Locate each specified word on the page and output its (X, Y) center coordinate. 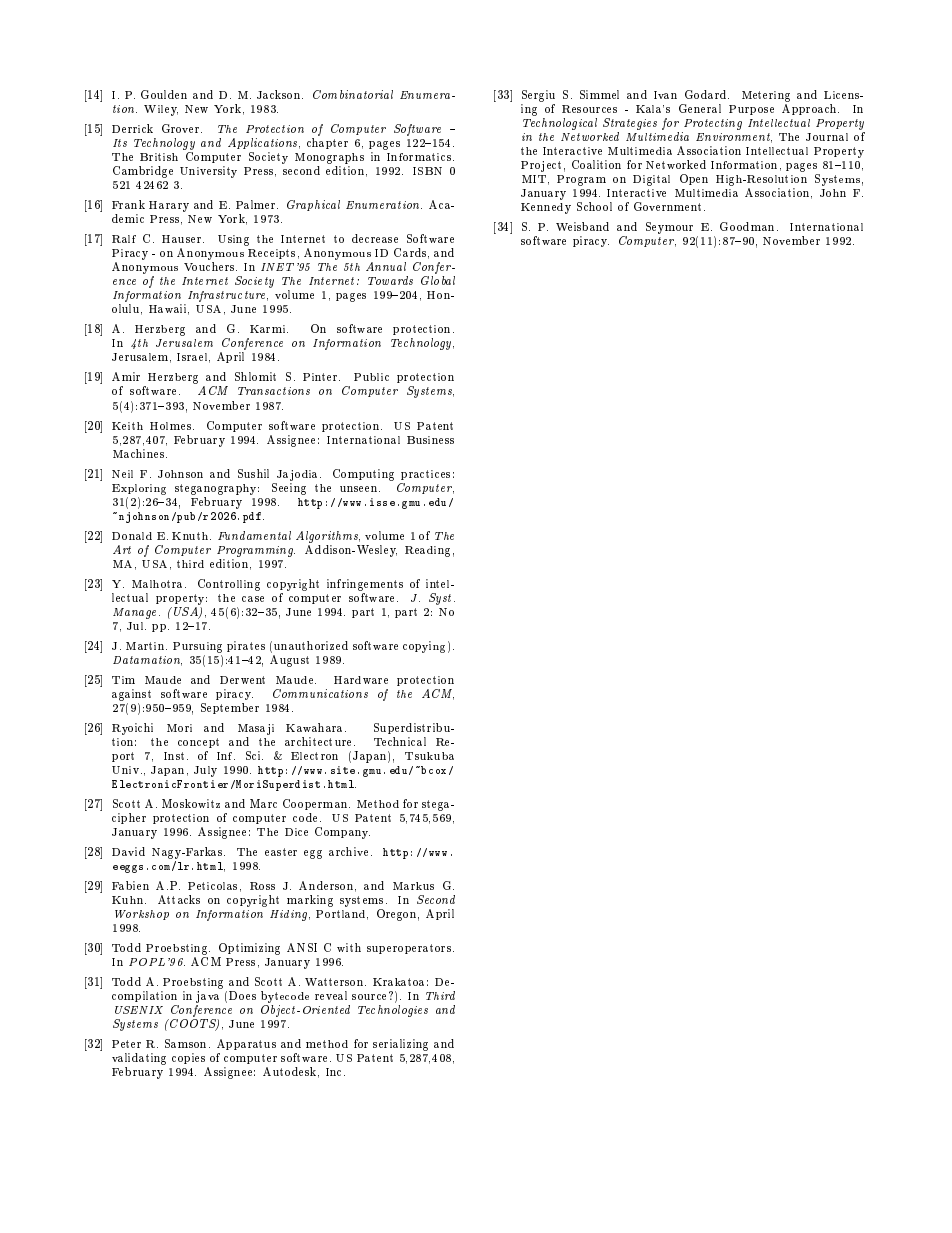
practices (425, 475)
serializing (400, 1045)
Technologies (393, 1011)
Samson (187, 1043)
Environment (734, 138)
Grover (182, 128)
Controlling (229, 585)
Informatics (420, 157)
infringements (365, 585)
